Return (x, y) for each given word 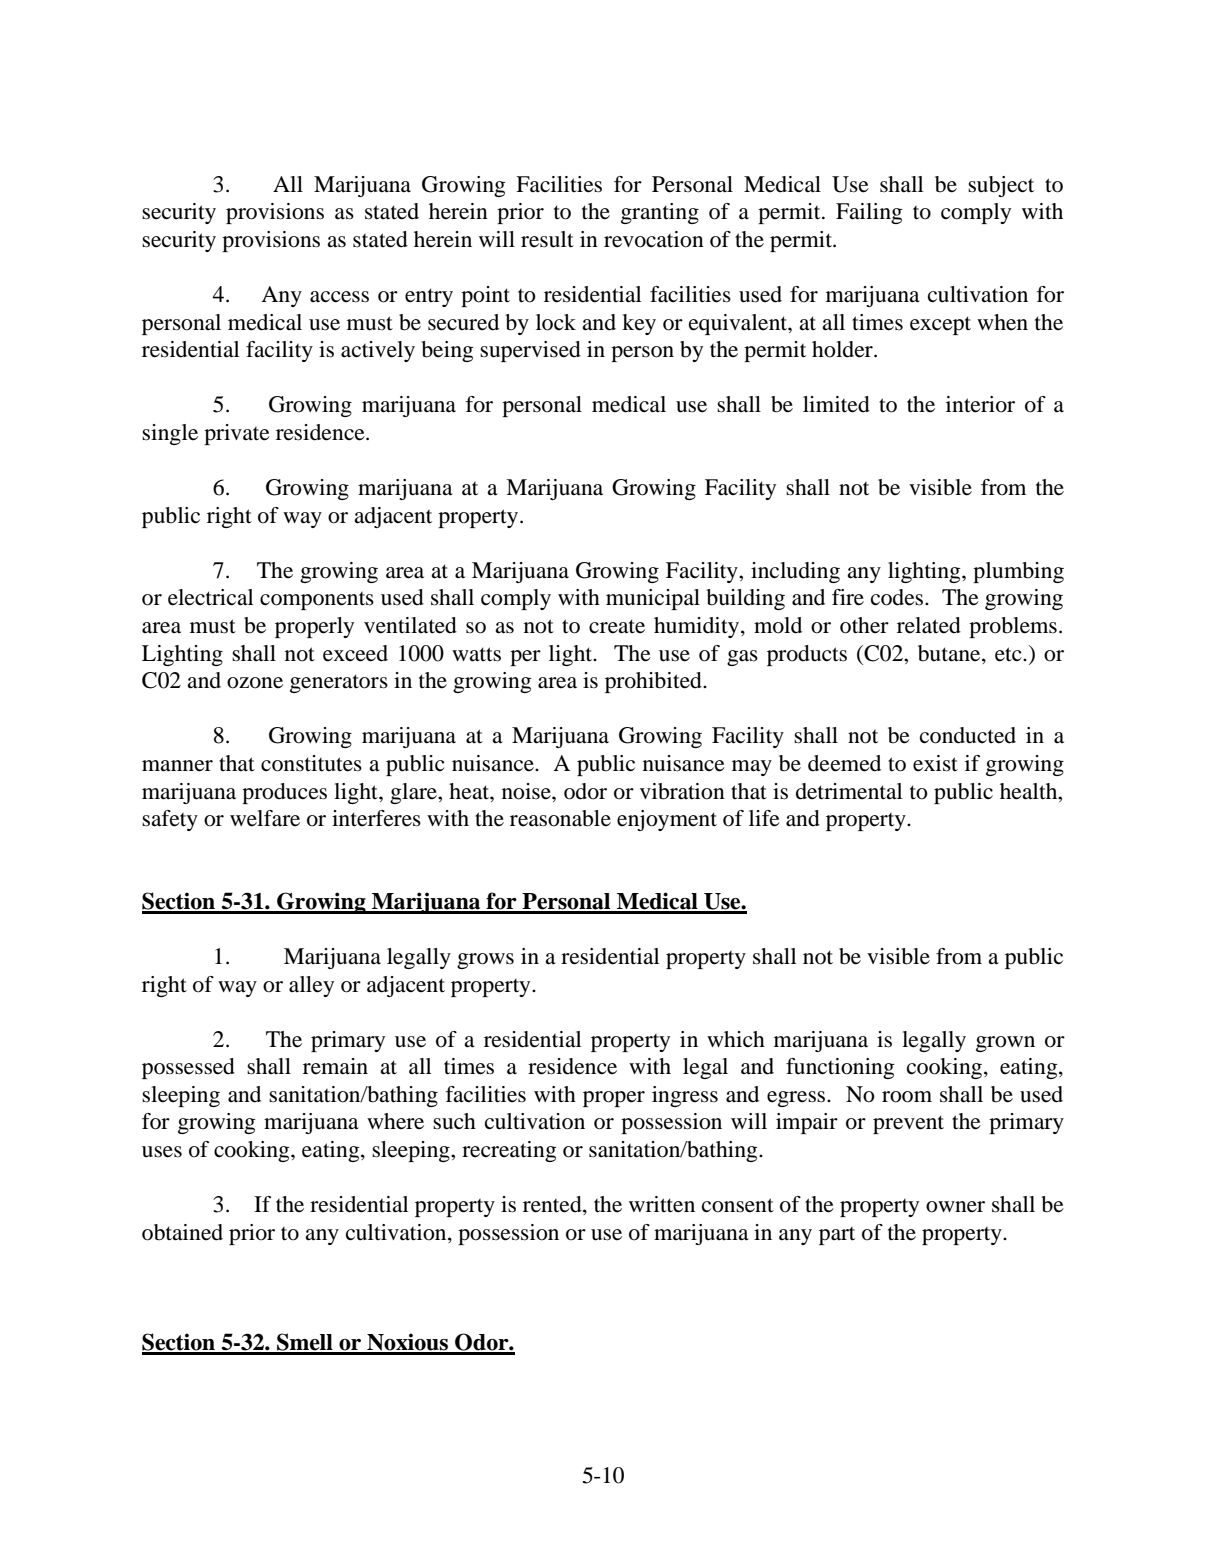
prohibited (654, 682)
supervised (530, 351)
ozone (255, 683)
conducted (968, 735)
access (339, 297)
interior (980, 404)
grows (485, 961)
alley (311, 986)
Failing (869, 213)
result (547, 239)
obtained (182, 1232)
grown (1005, 1044)
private (237, 434)
